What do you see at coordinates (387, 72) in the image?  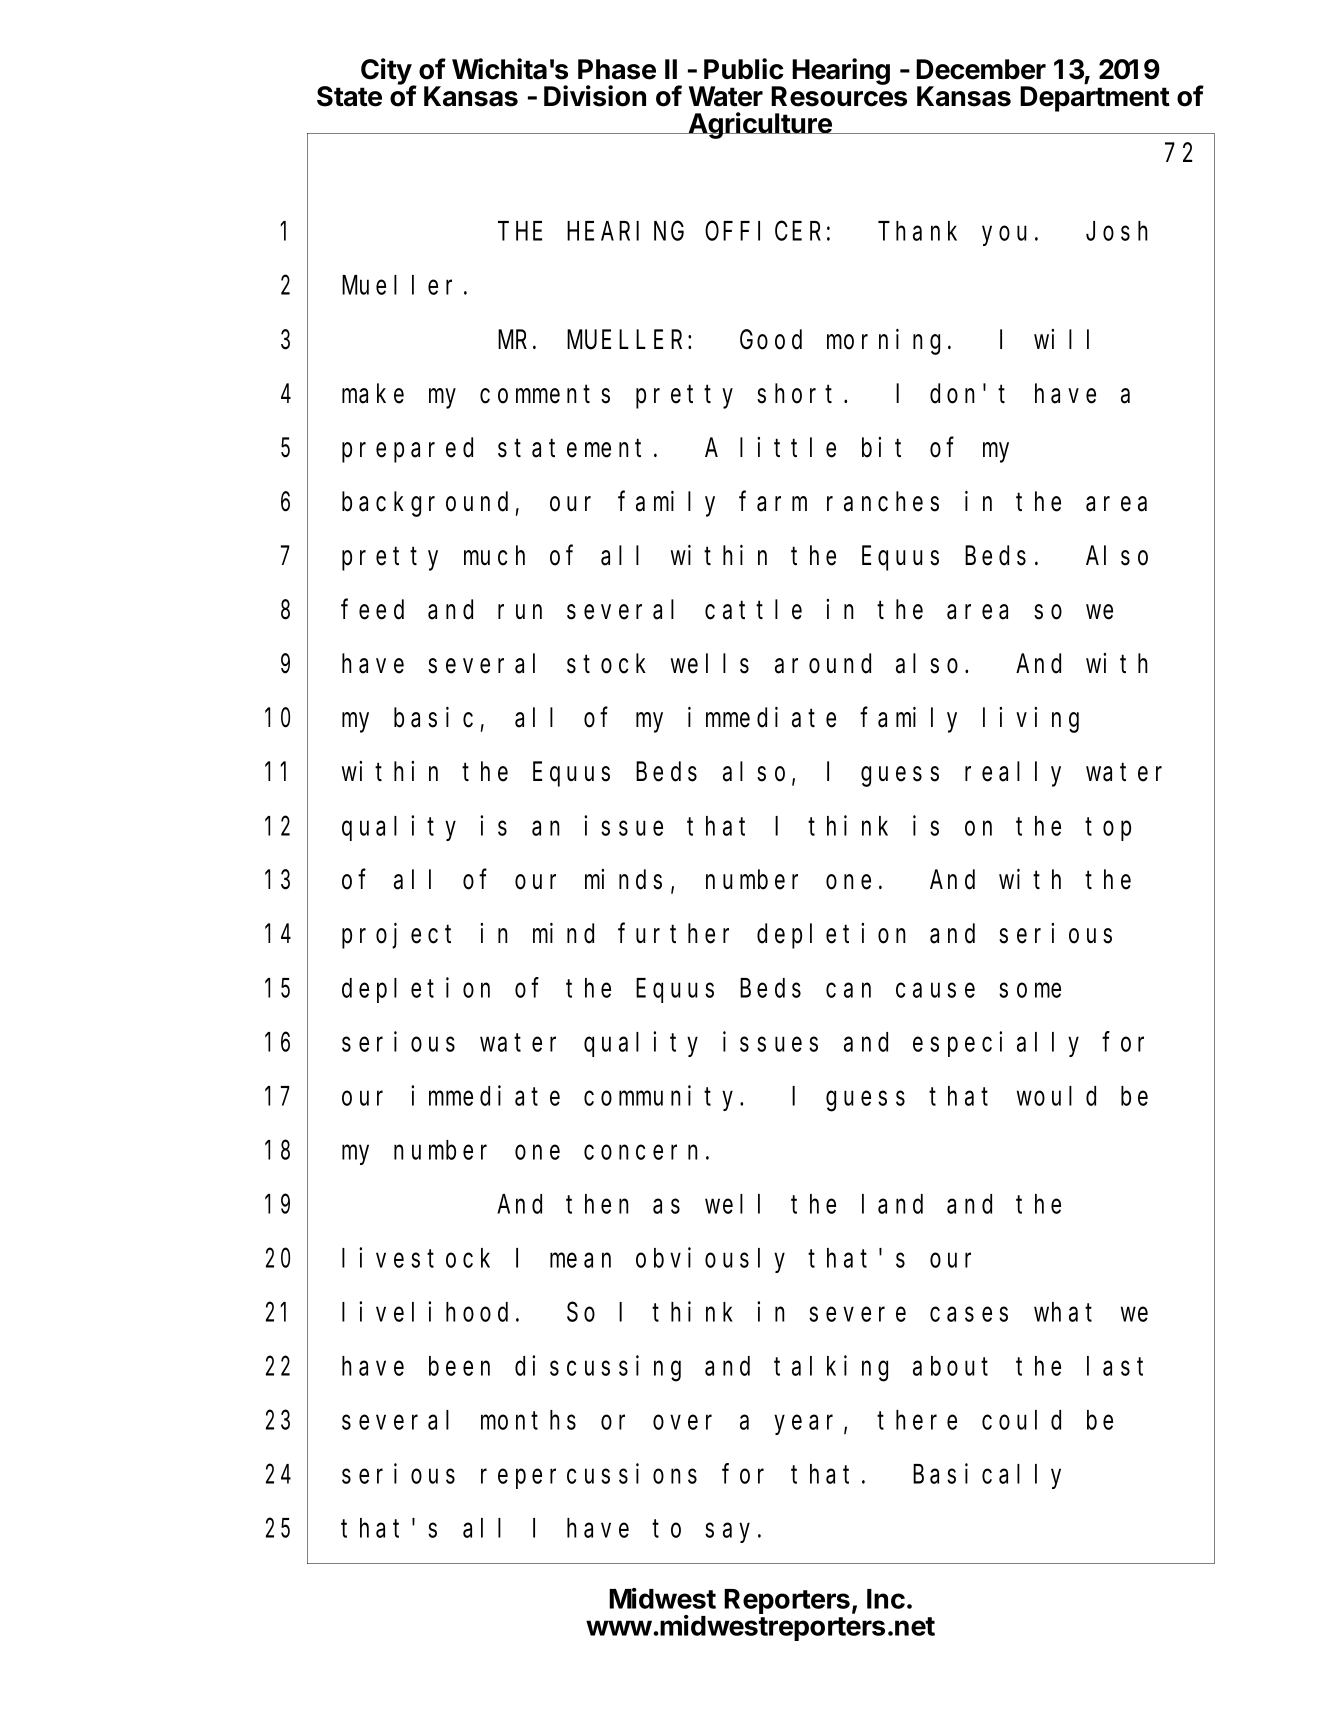 I see `City` at bounding box center [387, 72].
